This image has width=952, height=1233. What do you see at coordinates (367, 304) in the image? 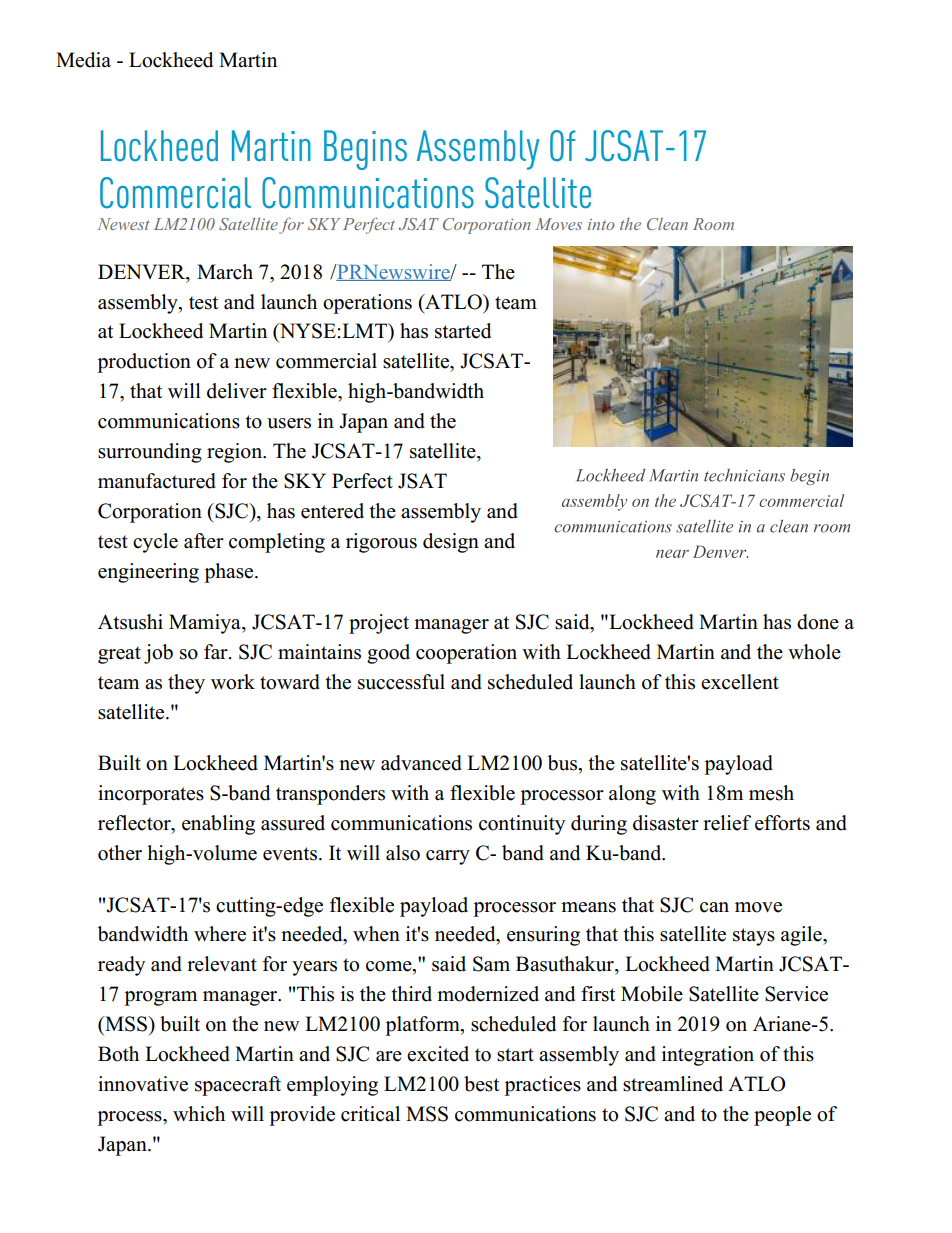
I see `operations` at bounding box center [367, 304].
